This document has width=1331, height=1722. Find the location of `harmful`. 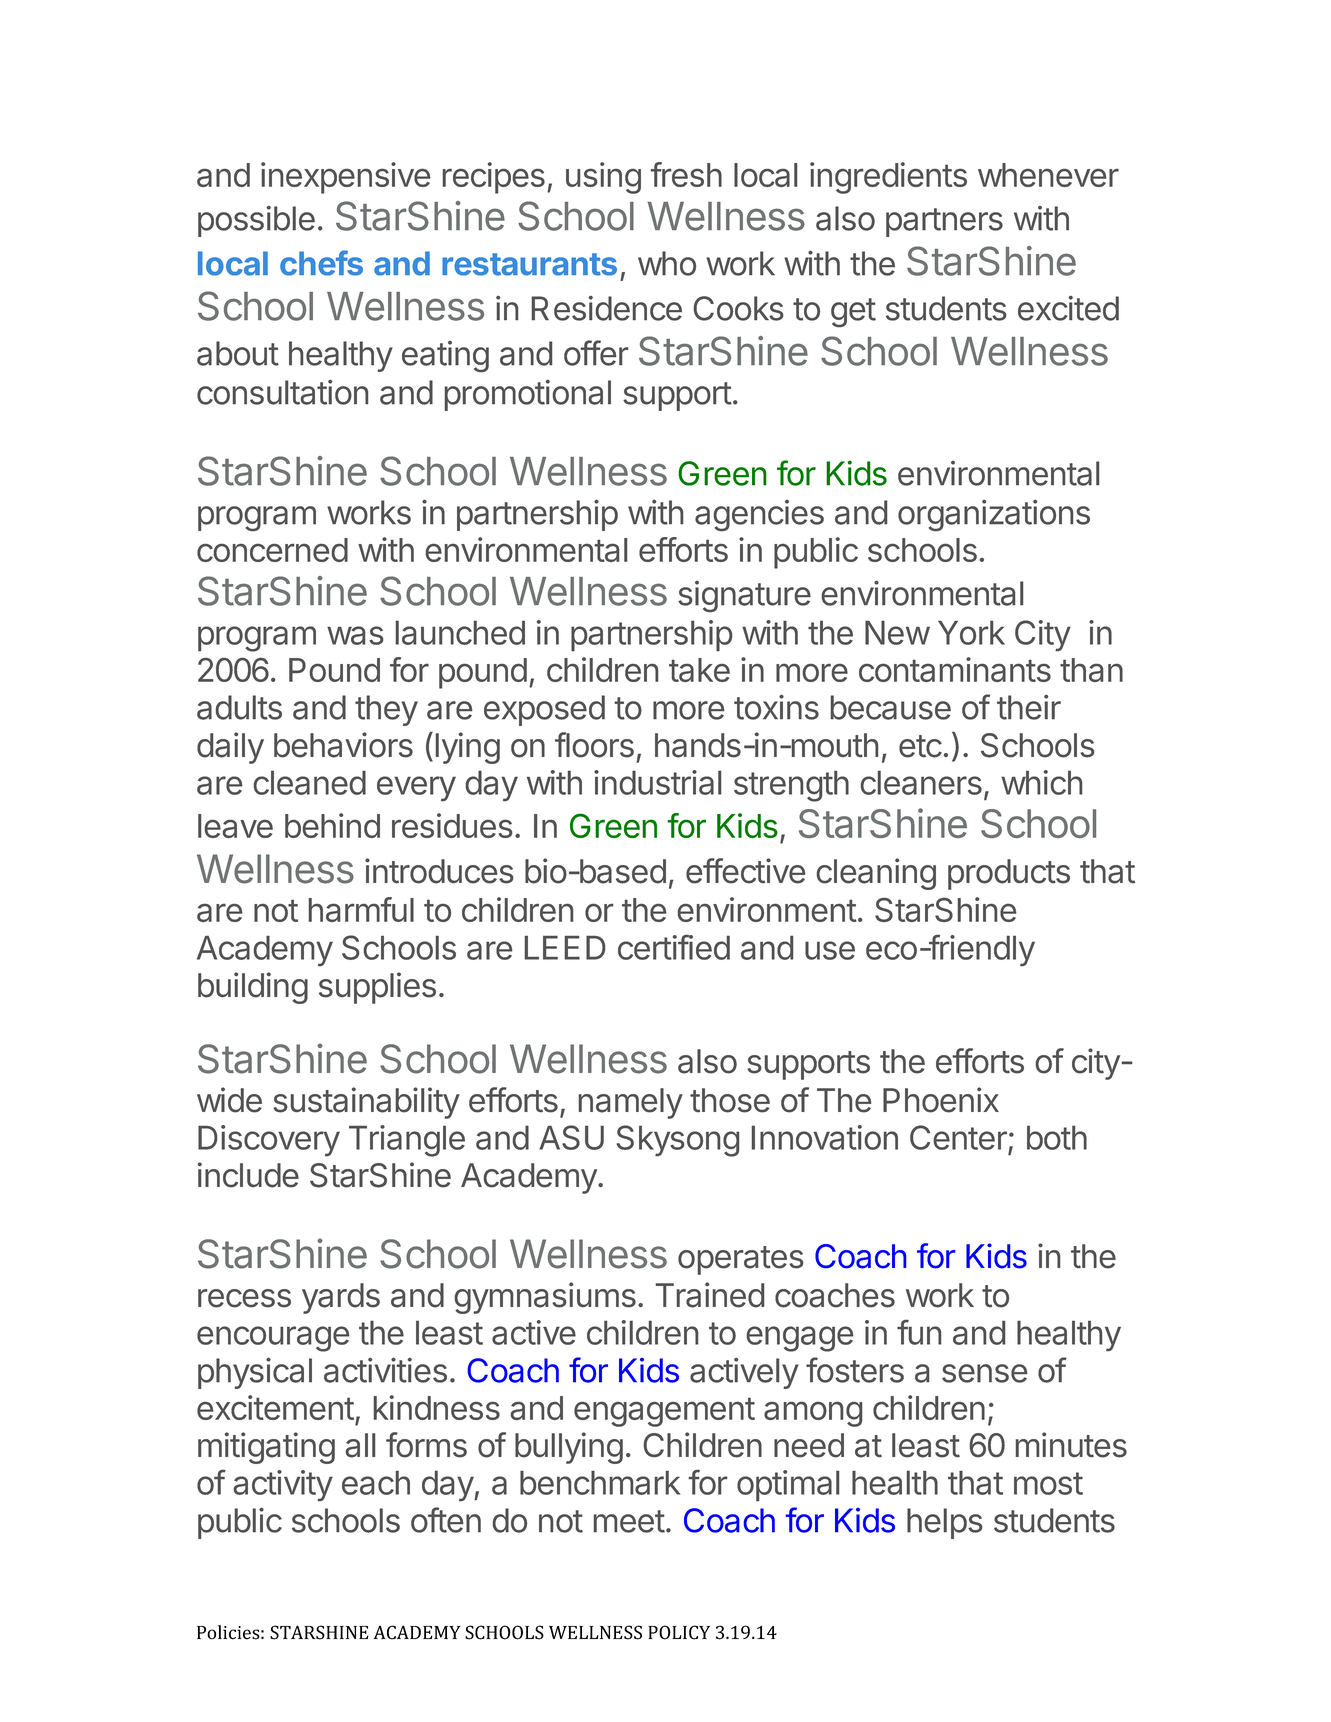

harmful is located at coordinates (361, 909).
